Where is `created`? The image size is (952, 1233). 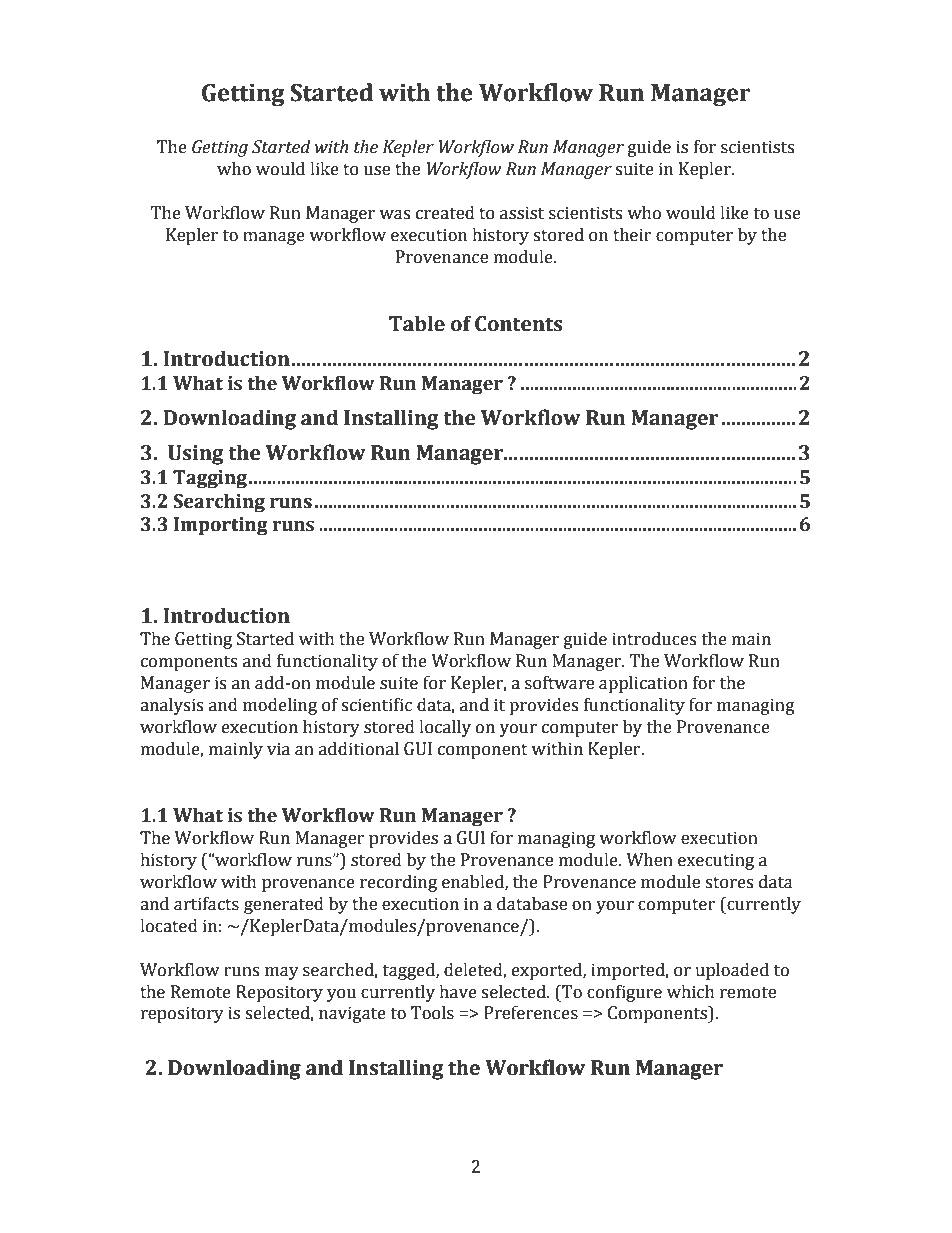
created is located at coordinates (445, 213).
